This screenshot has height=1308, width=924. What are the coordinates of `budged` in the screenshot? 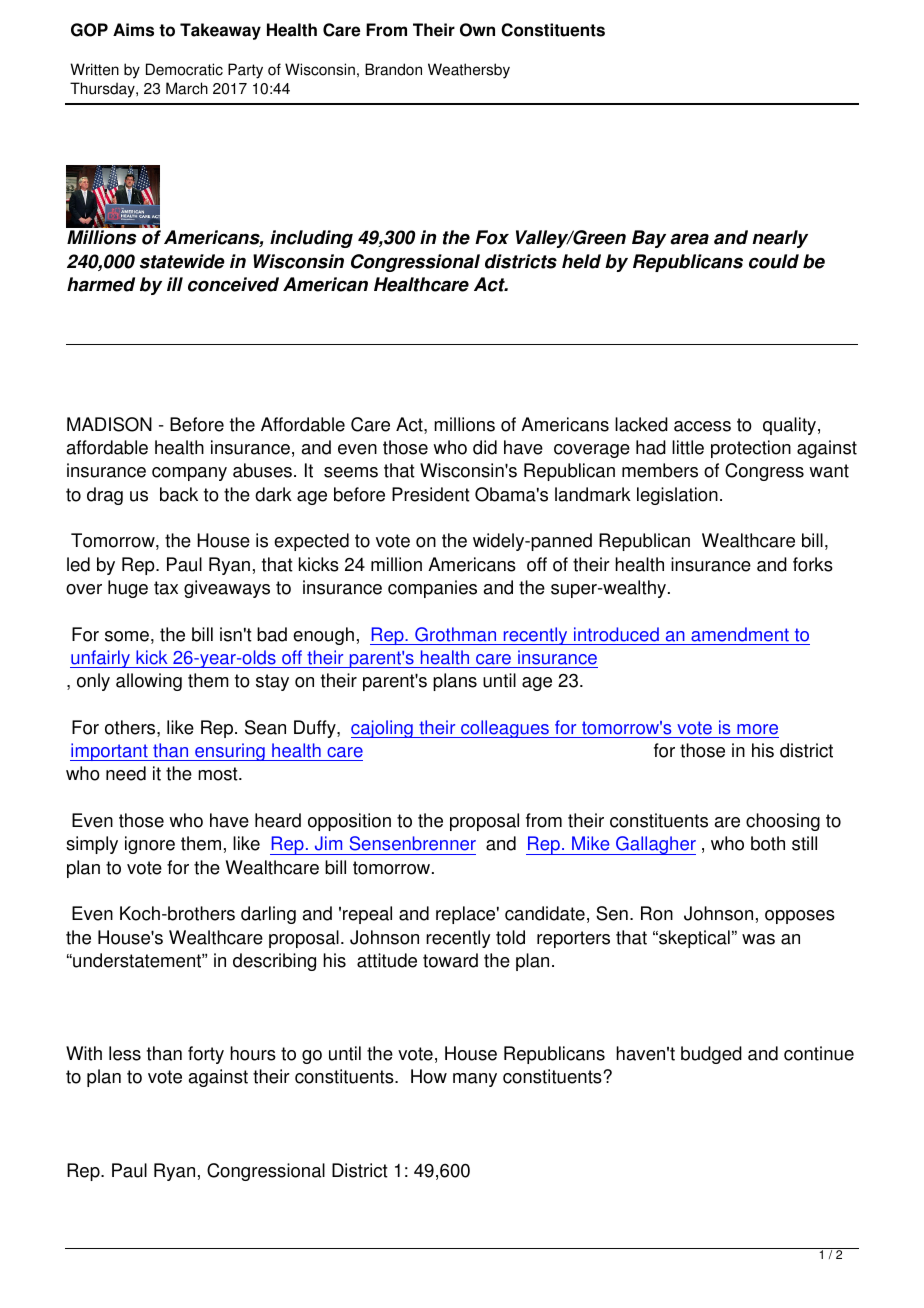 It's located at (711, 1055).
